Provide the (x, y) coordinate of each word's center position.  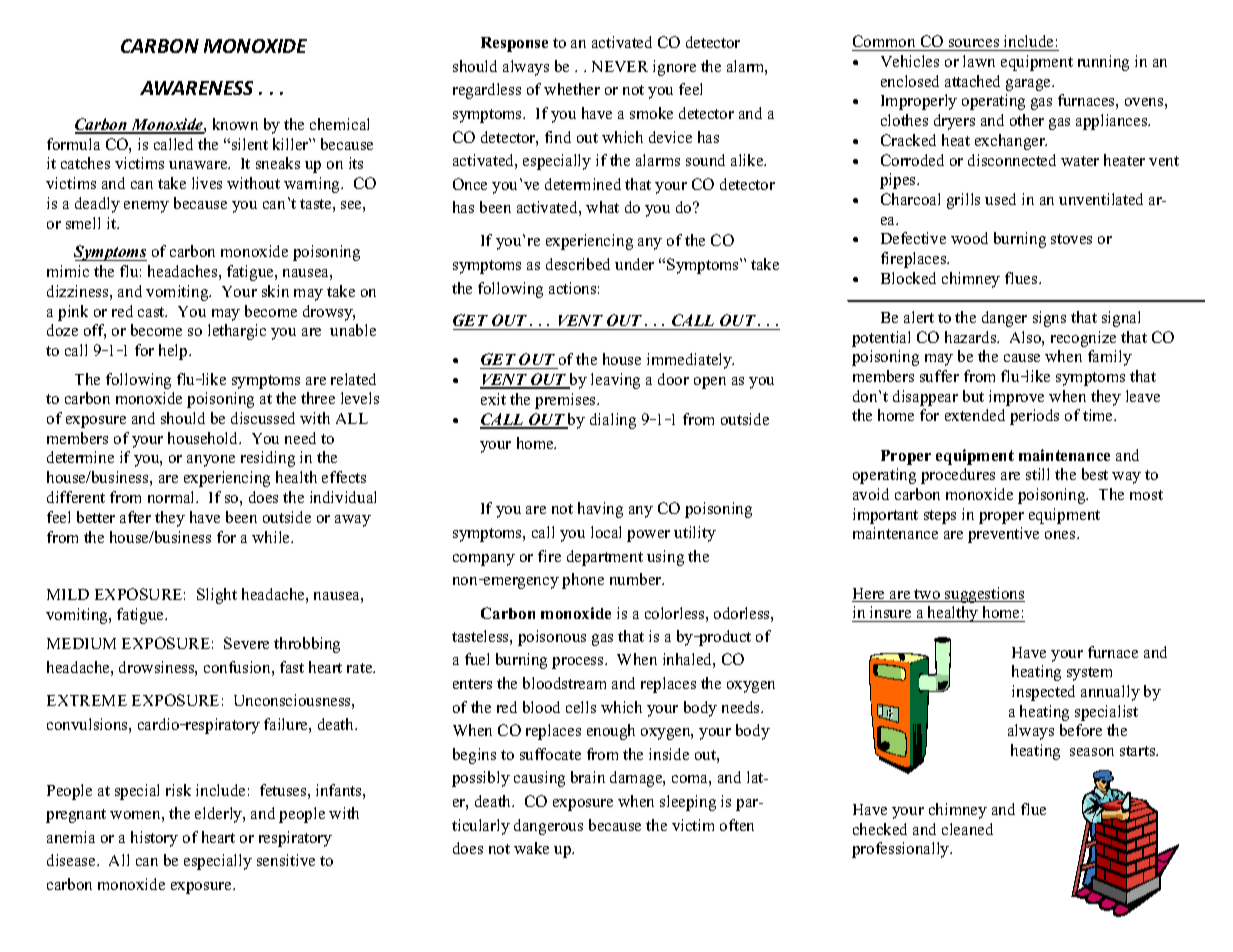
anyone (211, 461)
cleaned (967, 829)
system (1089, 674)
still (1037, 474)
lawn (979, 61)
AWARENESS (196, 88)
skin (275, 291)
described (578, 264)
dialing (613, 421)
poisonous (552, 638)
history (154, 839)
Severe (246, 643)
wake (531, 848)
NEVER (620, 66)
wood (969, 238)
